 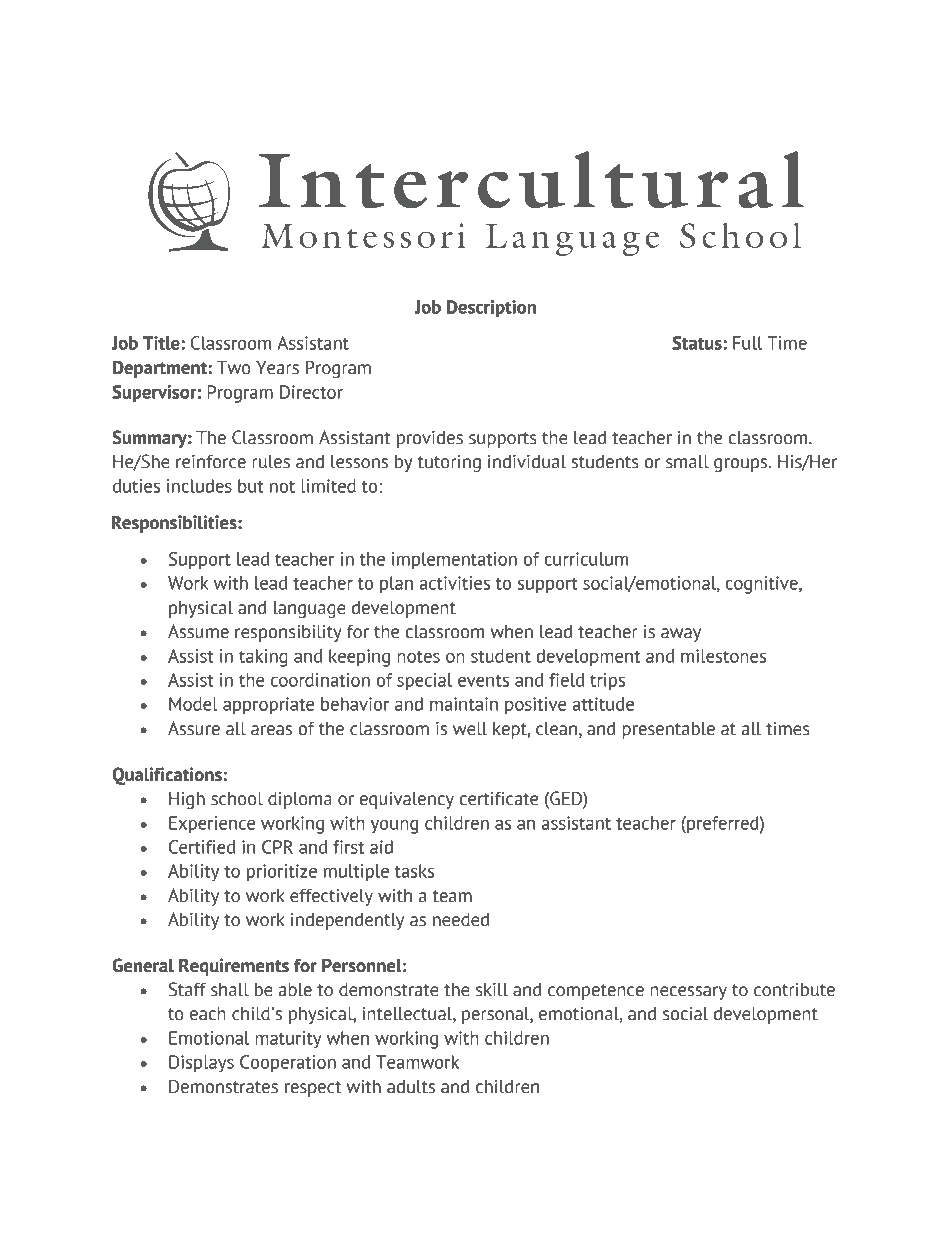 What do you see at coordinates (201, 1064) in the page?
I see `Displays` at bounding box center [201, 1064].
